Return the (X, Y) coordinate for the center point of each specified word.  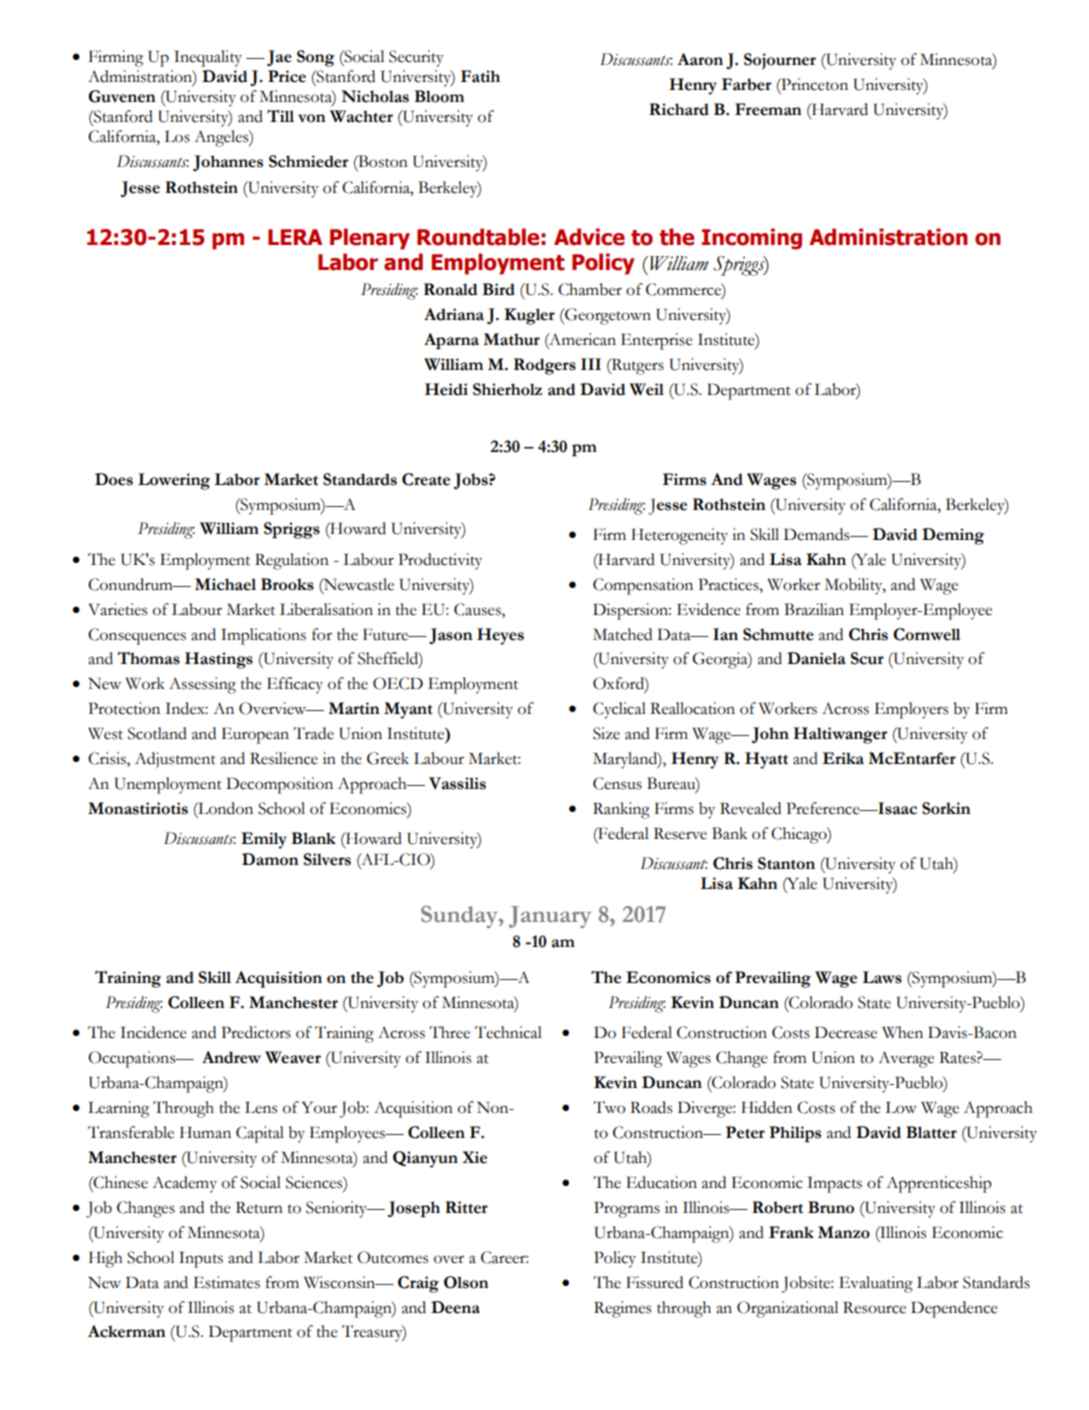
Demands (818, 534)
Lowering (174, 481)
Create (426, 479)
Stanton (786, 863)
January (550, 917)
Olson (466, 1282)
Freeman (768, 109)
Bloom (439, 96)
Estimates (226, 1282)
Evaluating (876, 1284)
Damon (270, 859)
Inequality (208, 58)
